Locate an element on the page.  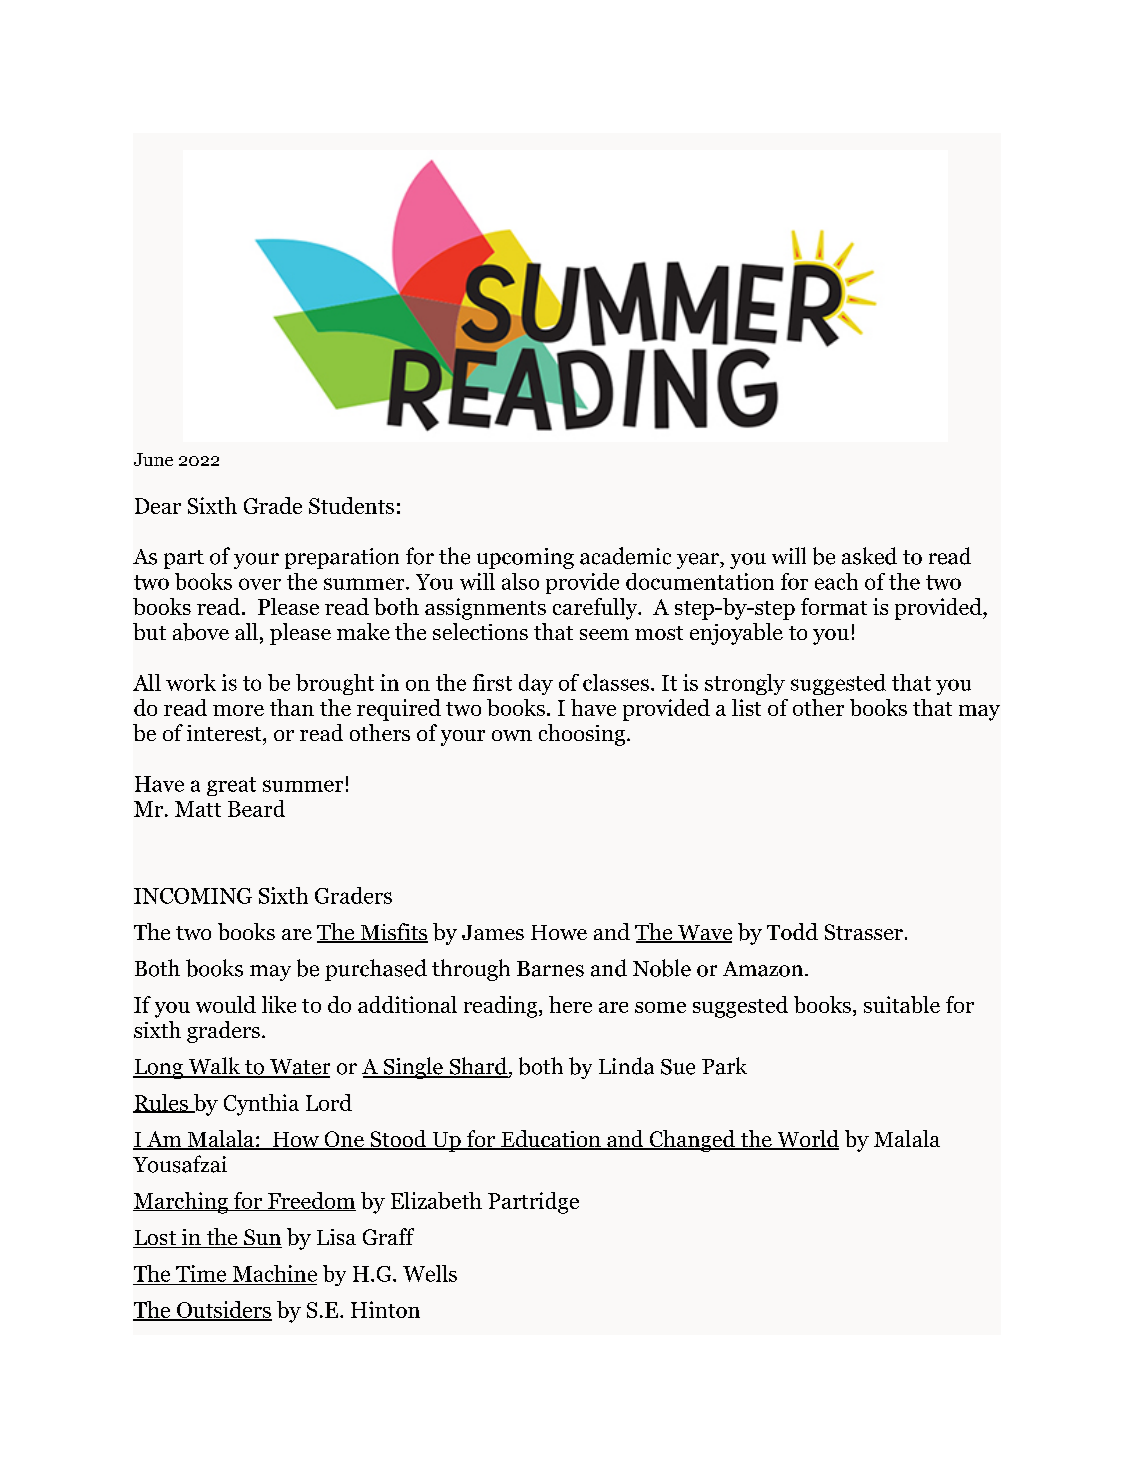
day is located at coordinates (536, 684).
